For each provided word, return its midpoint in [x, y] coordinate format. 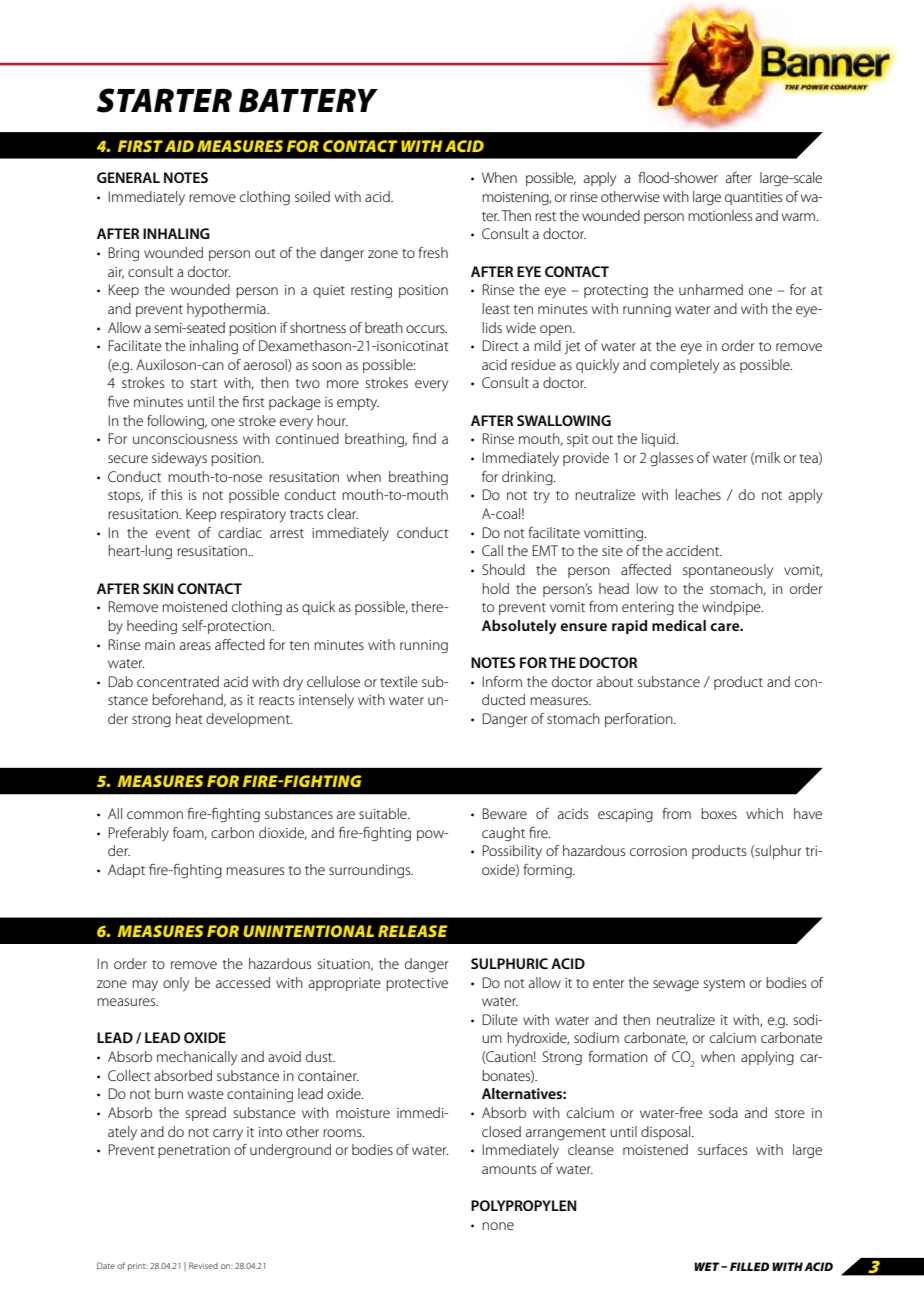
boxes [719, 813]
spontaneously [728, 571]
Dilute [500, 1019]
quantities [753, 198]
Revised [203, 1265]
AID [179, 146]
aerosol [266, 365]
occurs [426, 329]
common [155, 815]
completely [684, 366]
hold [496, 588]
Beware [505, 813]
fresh [433, 252]
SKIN [158, 588]
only [176, 984]
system [724, 985]
